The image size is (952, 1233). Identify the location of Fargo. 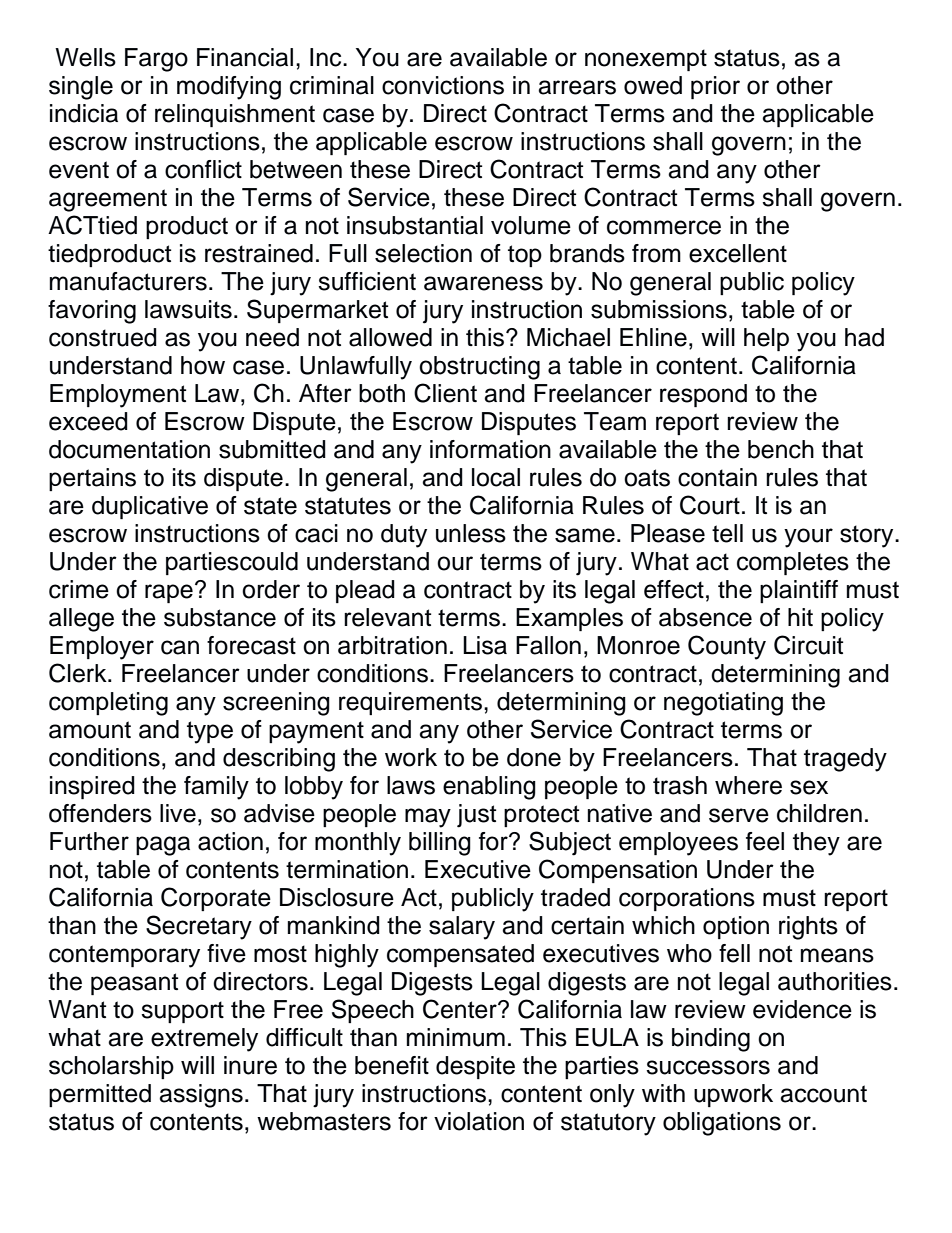
(156, 60).
